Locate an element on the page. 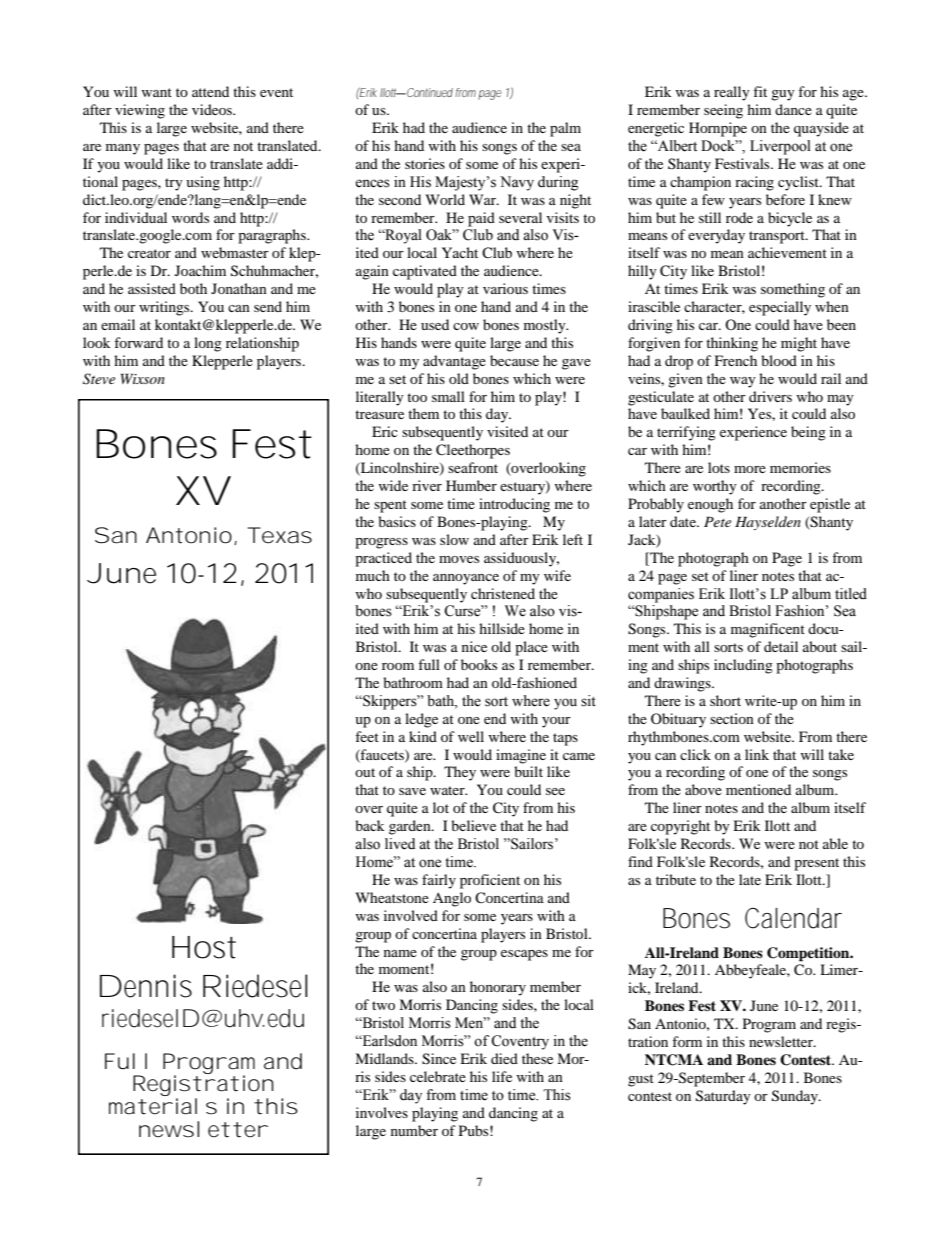 This image has width=952, height=1233. link is located at coordinates (757, 754).
